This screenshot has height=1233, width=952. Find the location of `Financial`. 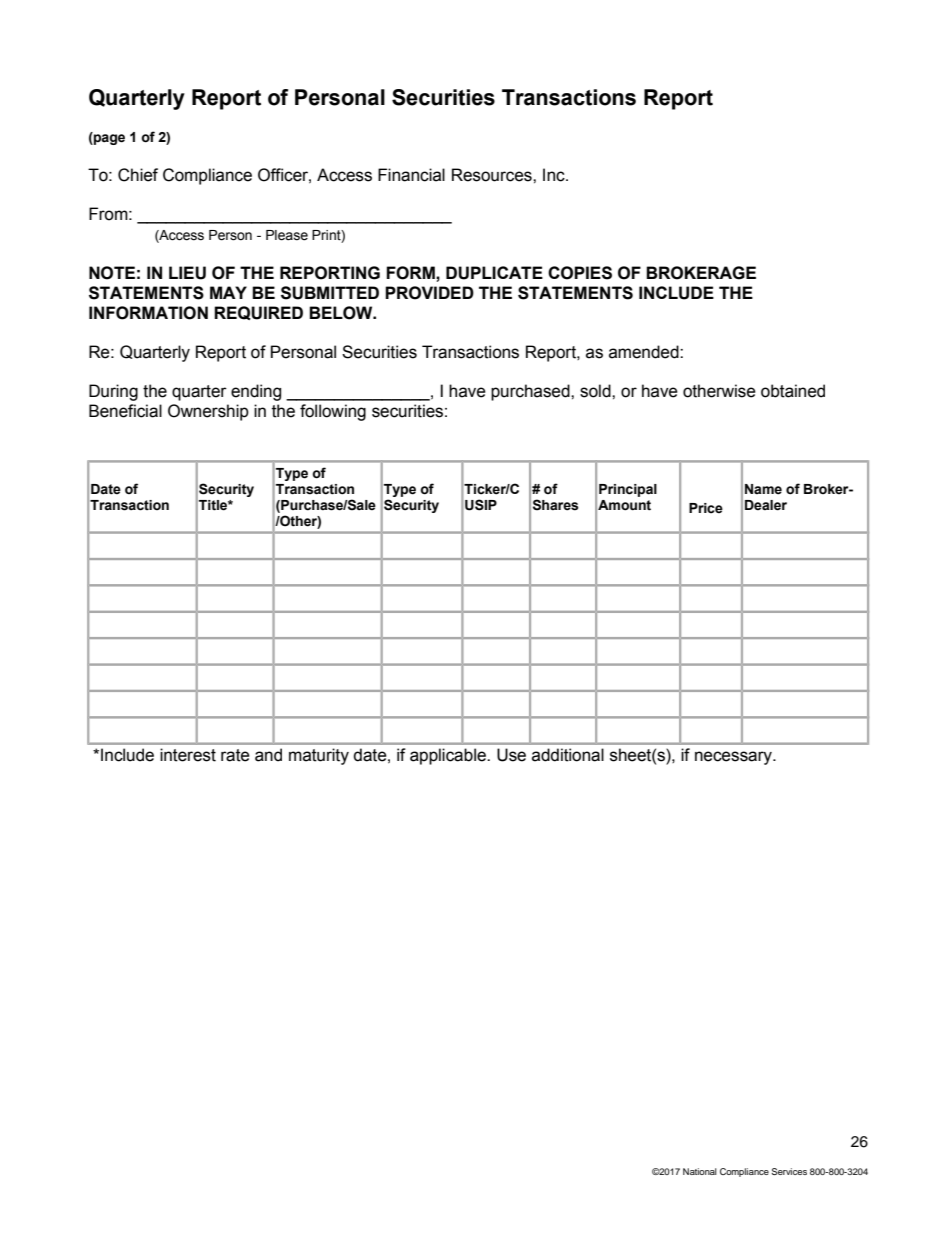

Financial is located at coordinates (411, 175).
